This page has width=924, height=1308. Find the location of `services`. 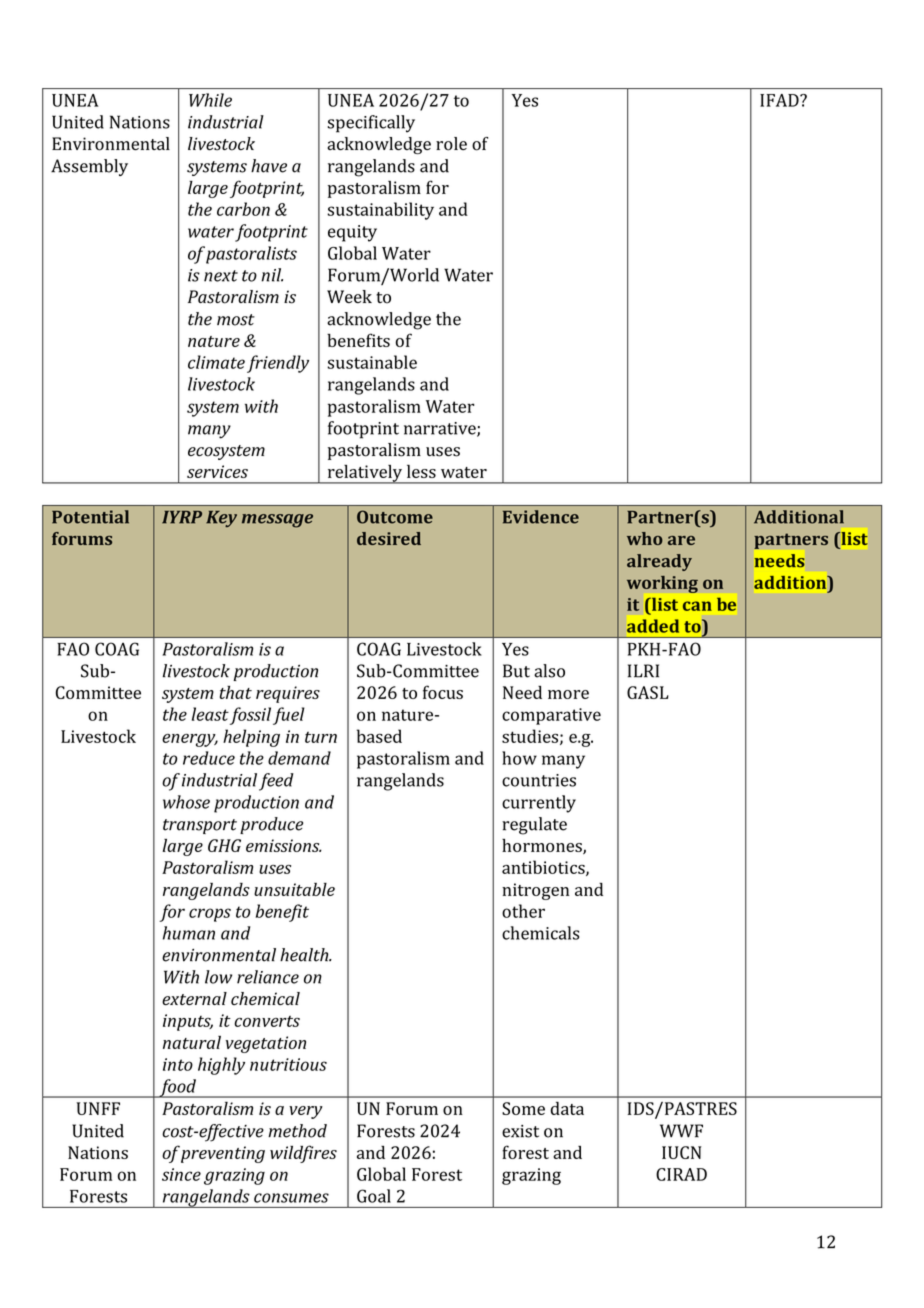

services is located at coordinates (217, 471).
